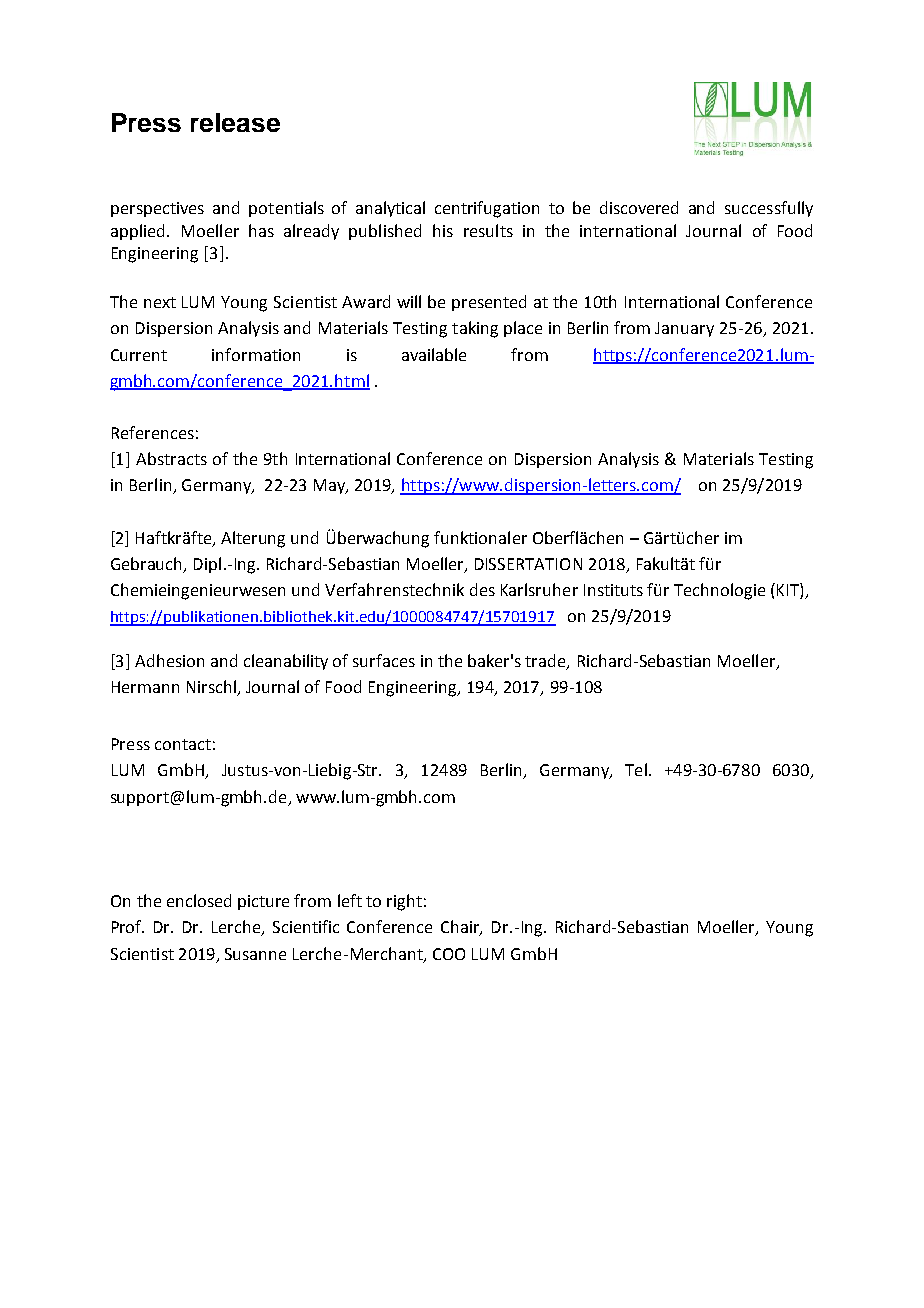  Describe the element at coordinates (171, 458) in the screenshot. I see `Abstracts` at that location.
